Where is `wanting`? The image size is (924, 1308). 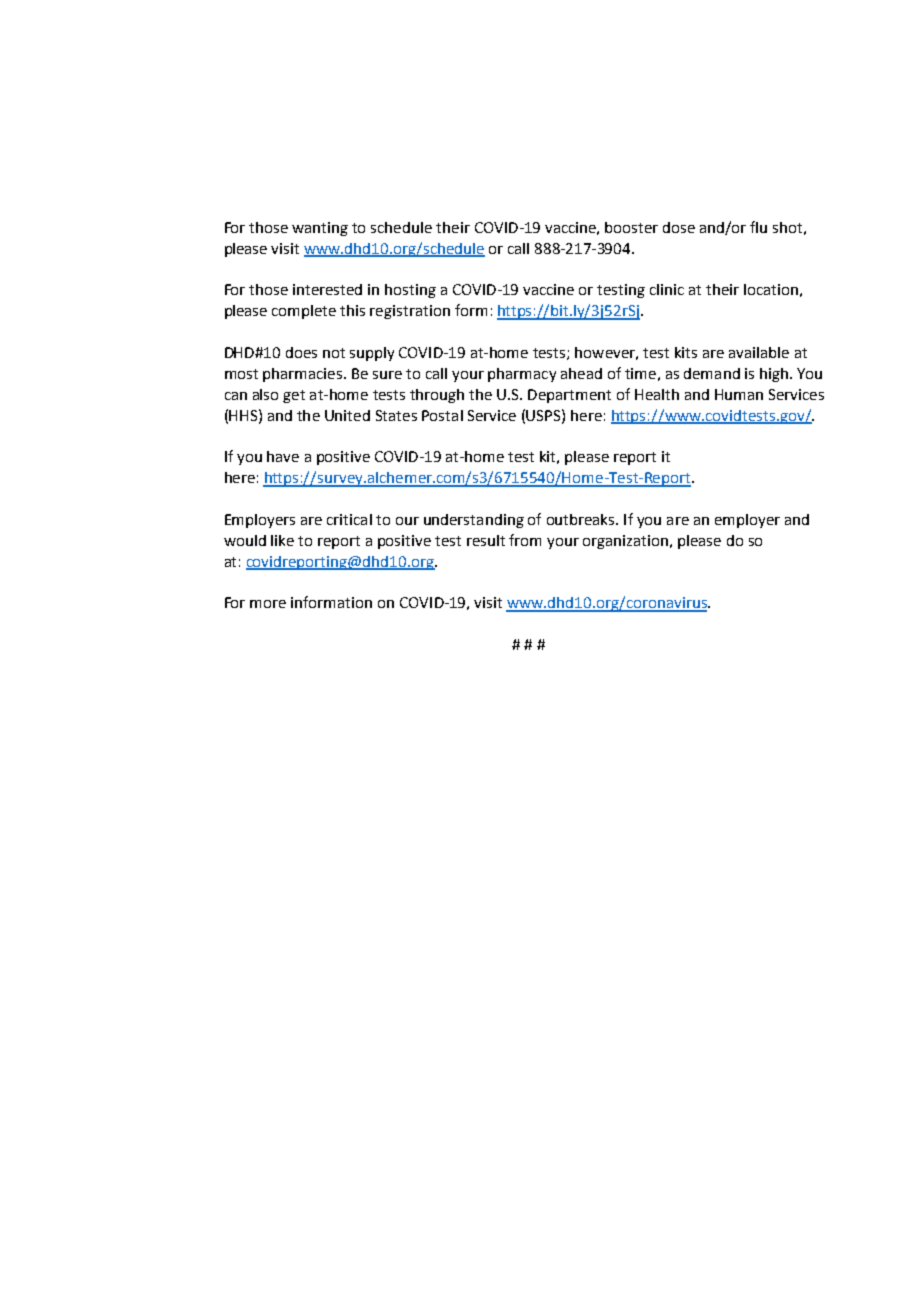 wanting is located at coordinates (320, 229).
